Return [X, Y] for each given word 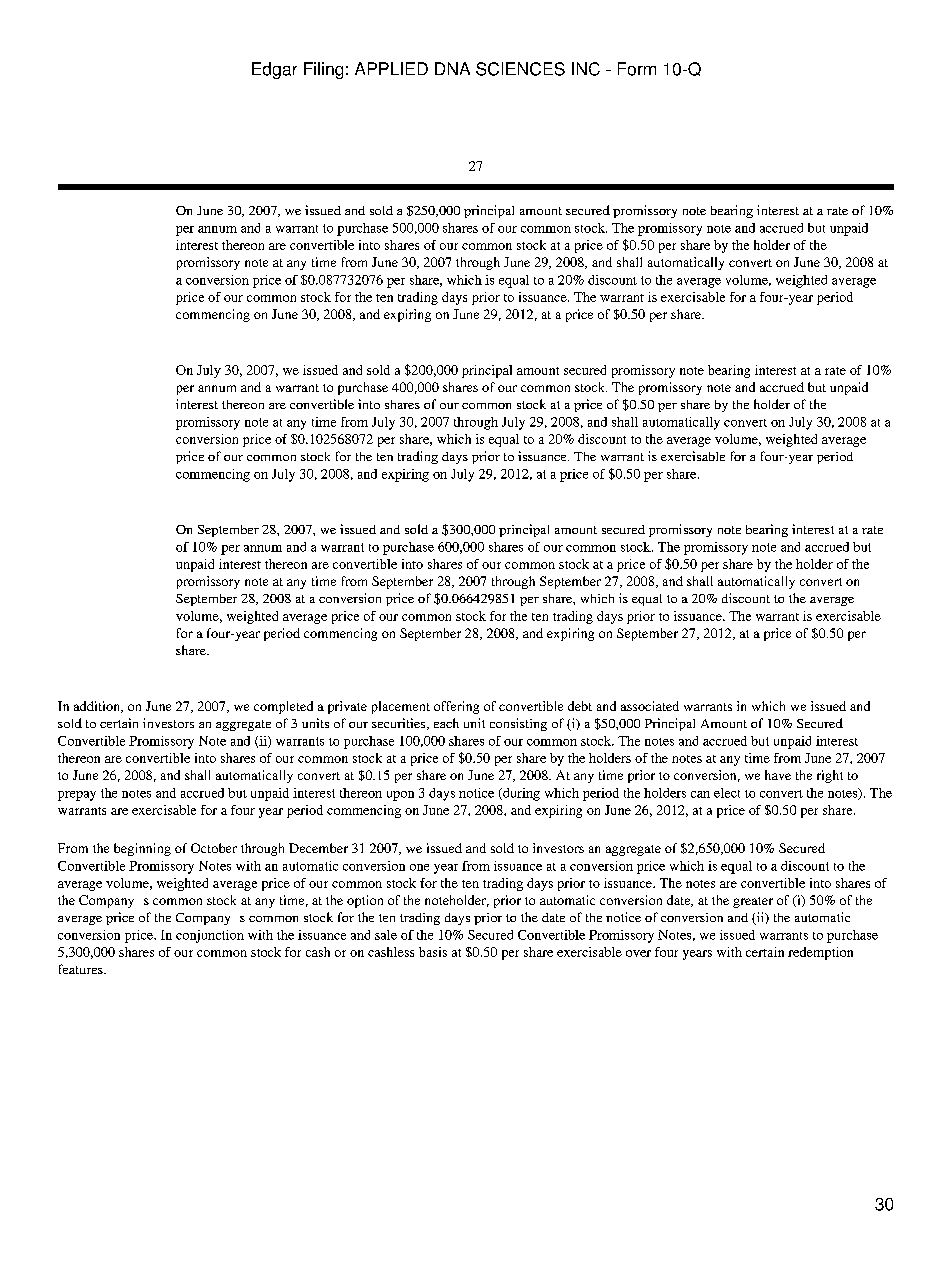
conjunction [210, 936]
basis [433, 952]
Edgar [274, 70]
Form [637, 69]
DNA [452, 68]
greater [753, 902]
